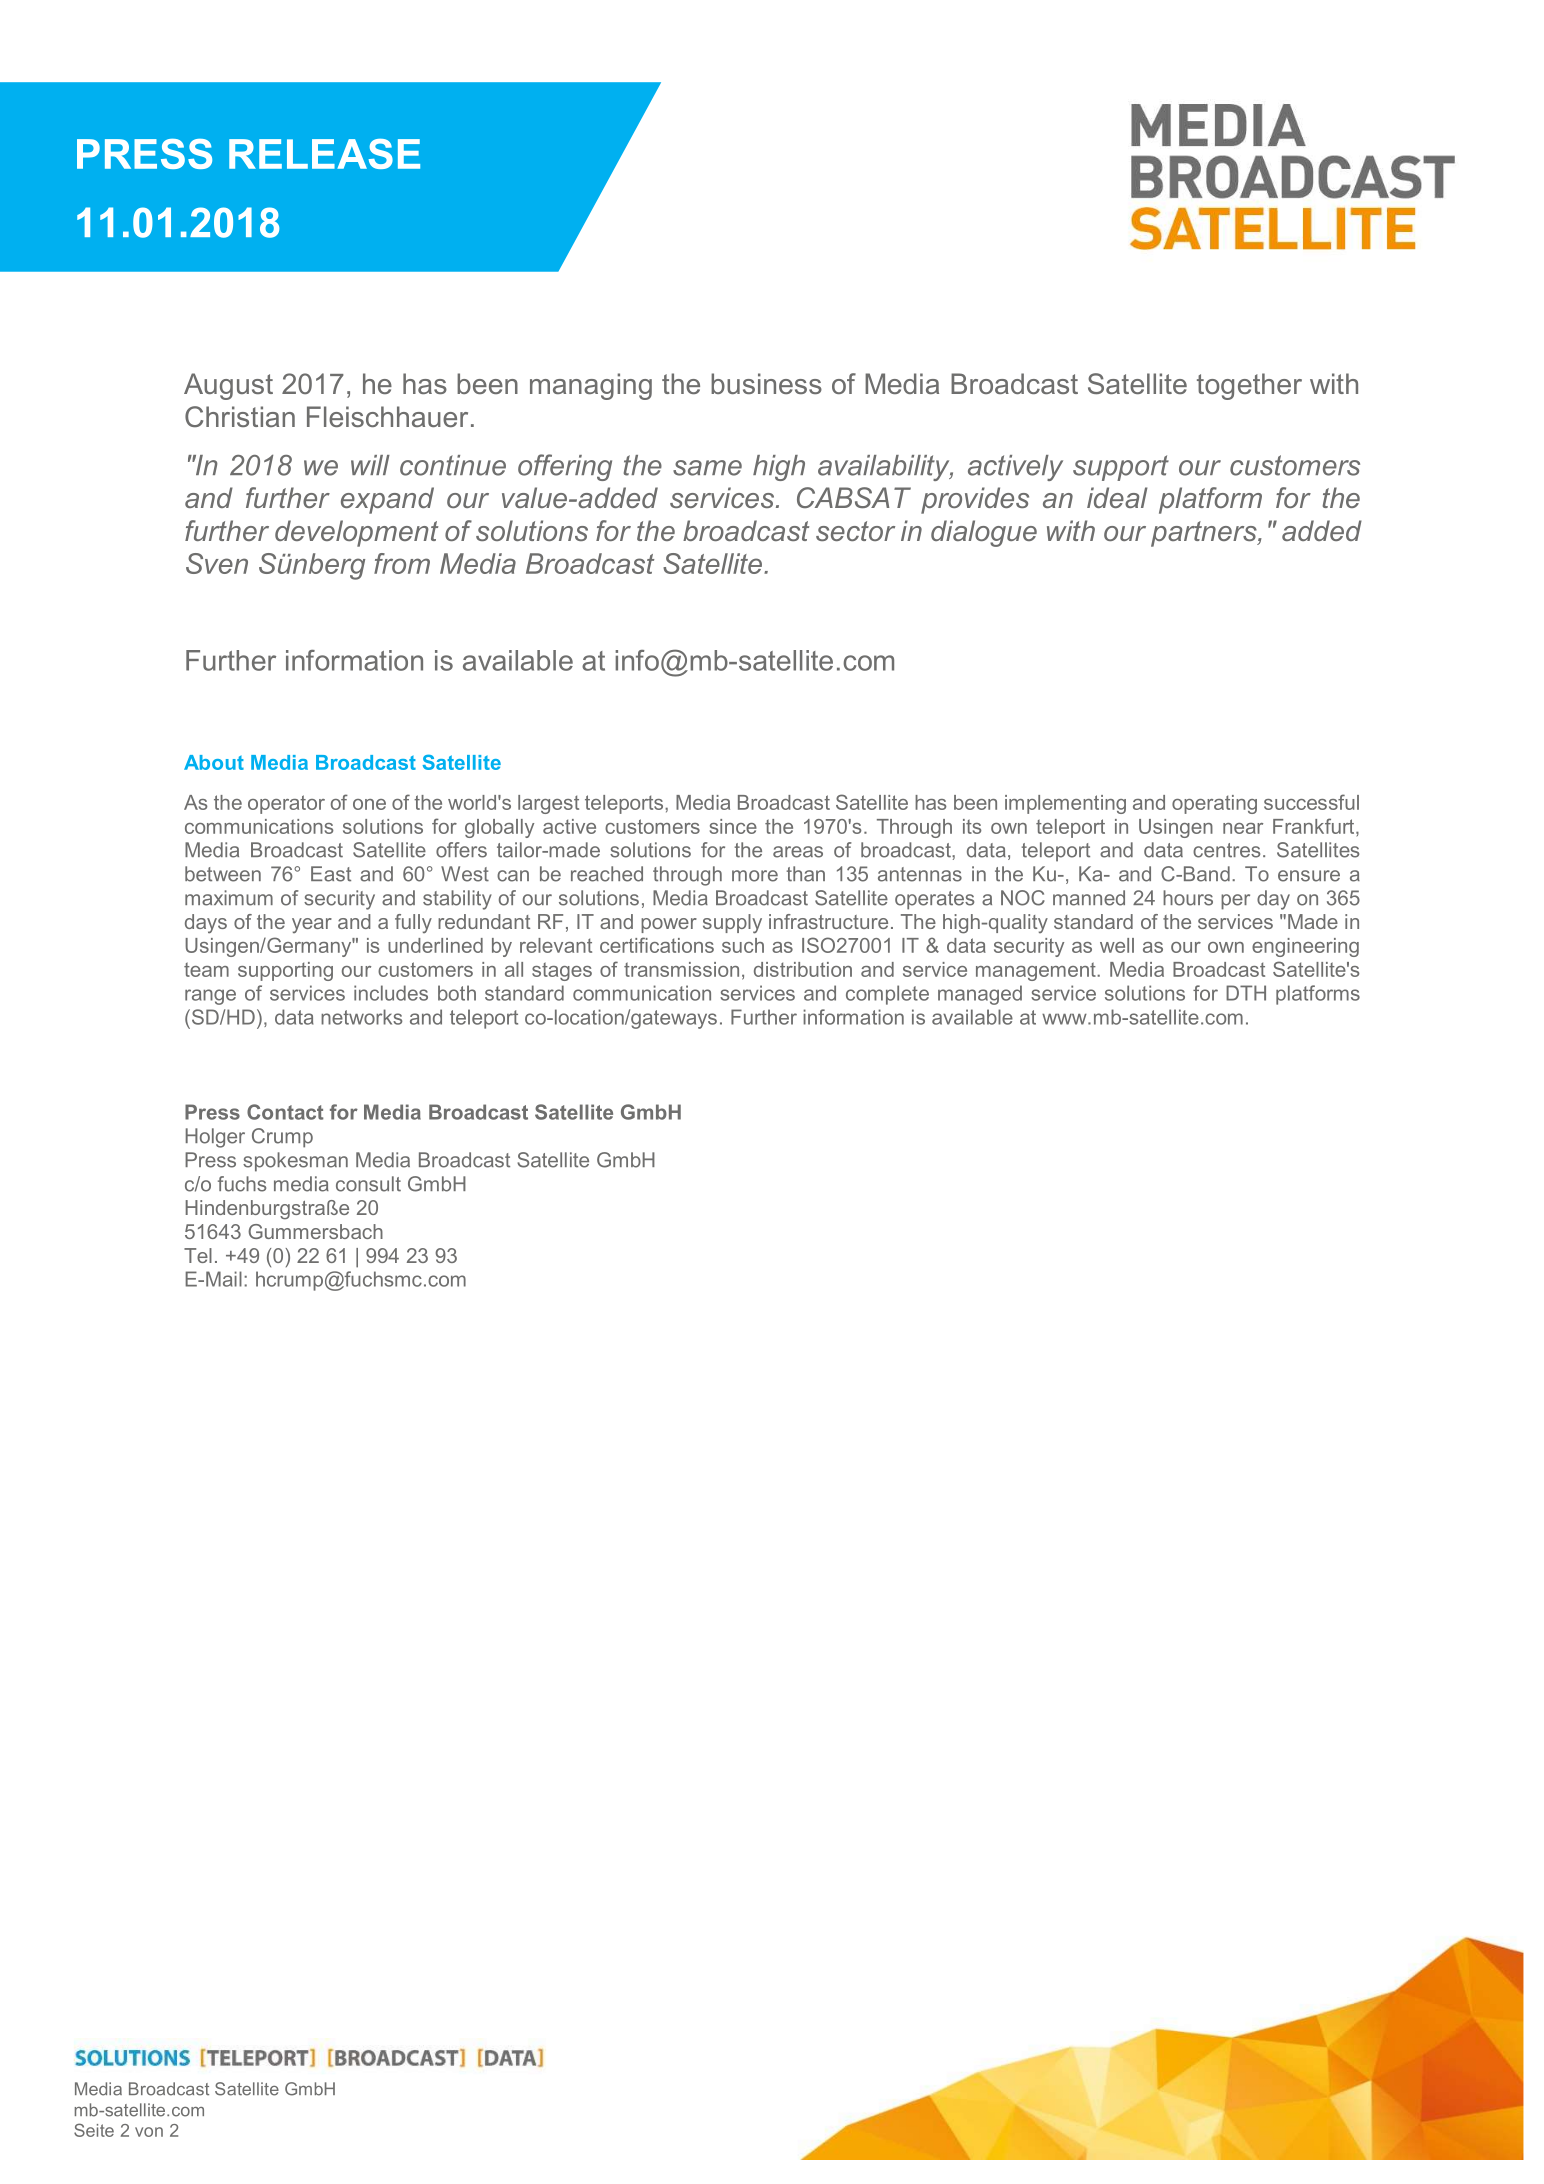  Describe the element at coordinates (1249, 386) in the screenshot. I see `together` at that location.
